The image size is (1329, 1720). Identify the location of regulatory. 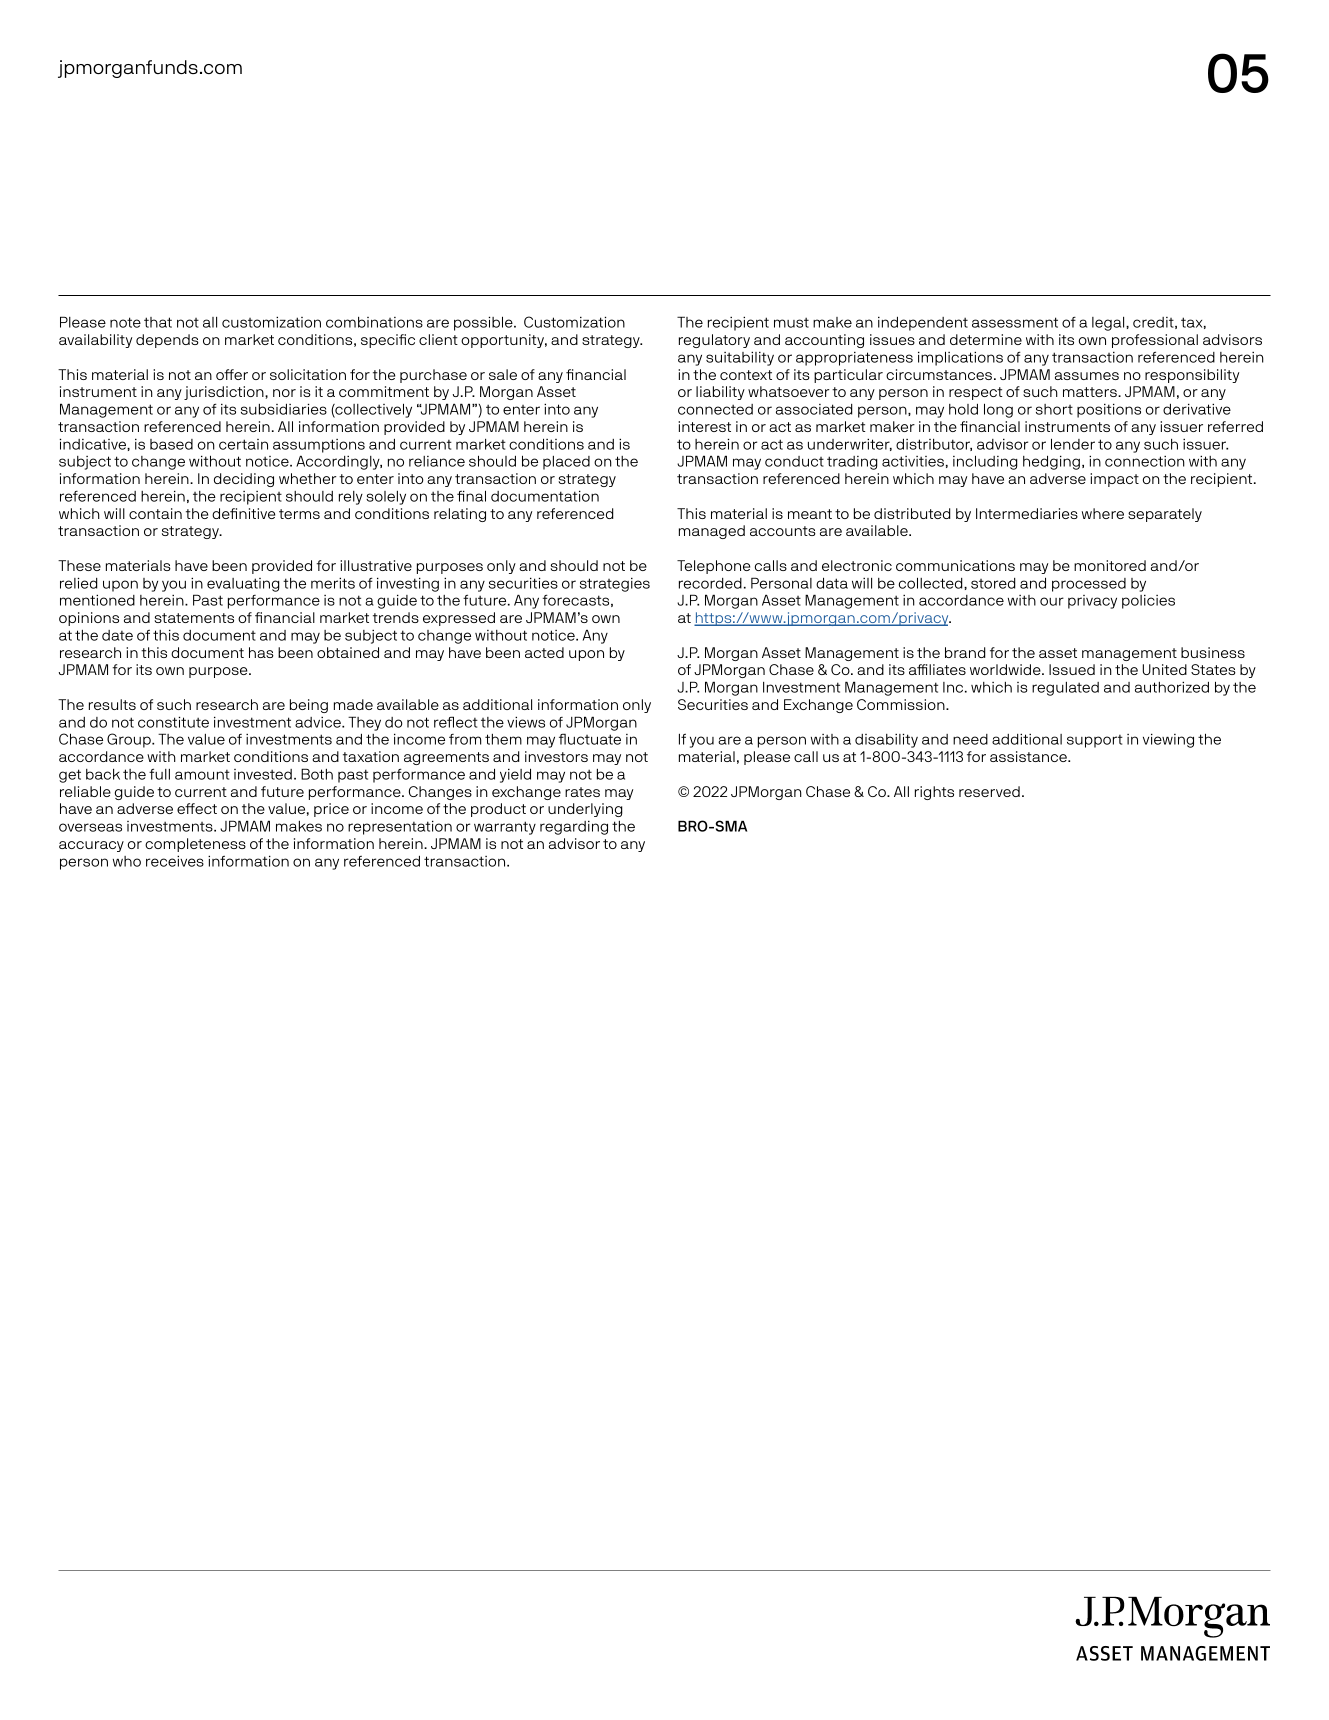
(714, 341).
